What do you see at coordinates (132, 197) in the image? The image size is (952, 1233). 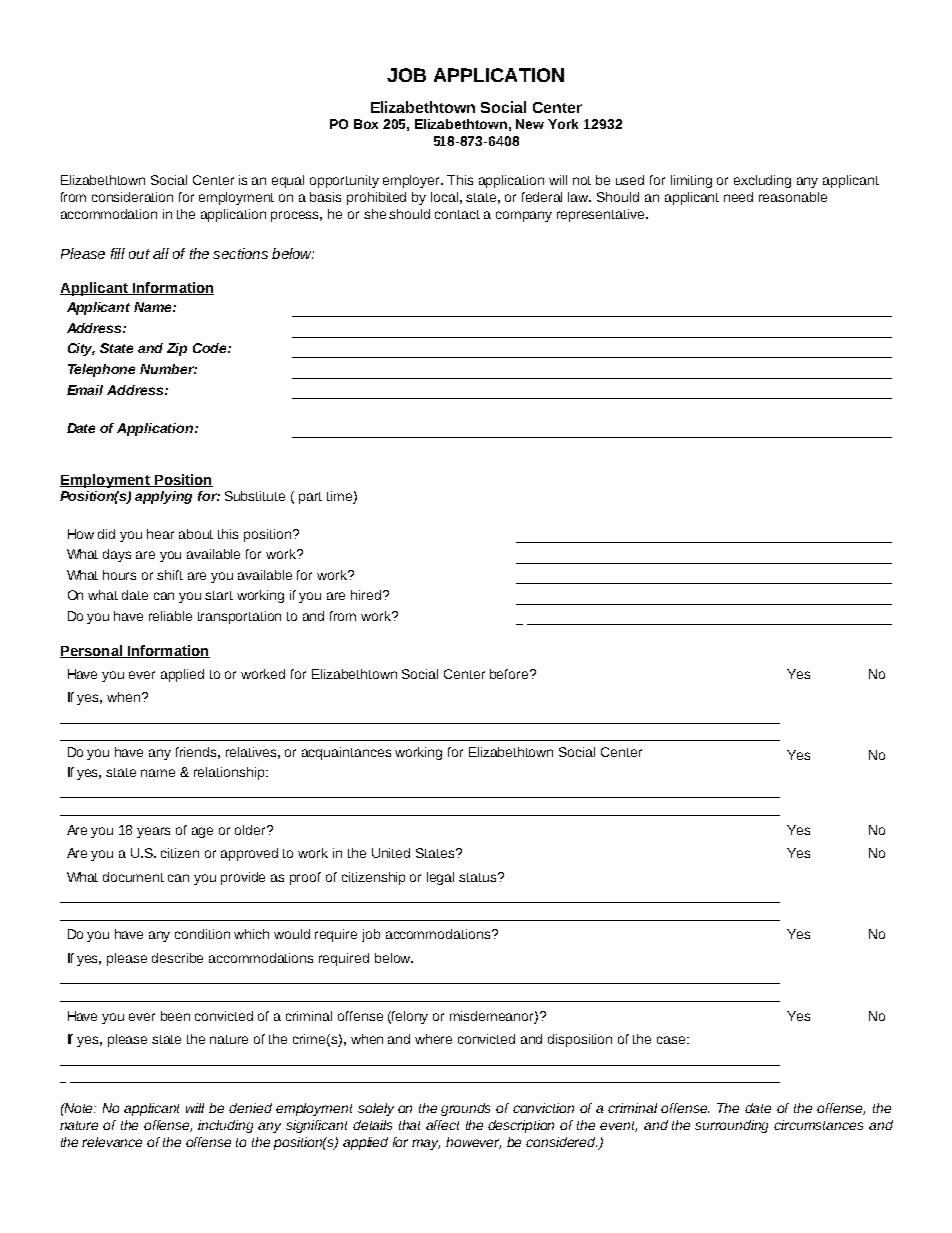 I see `consideration` at bounding box center [132, 197].
